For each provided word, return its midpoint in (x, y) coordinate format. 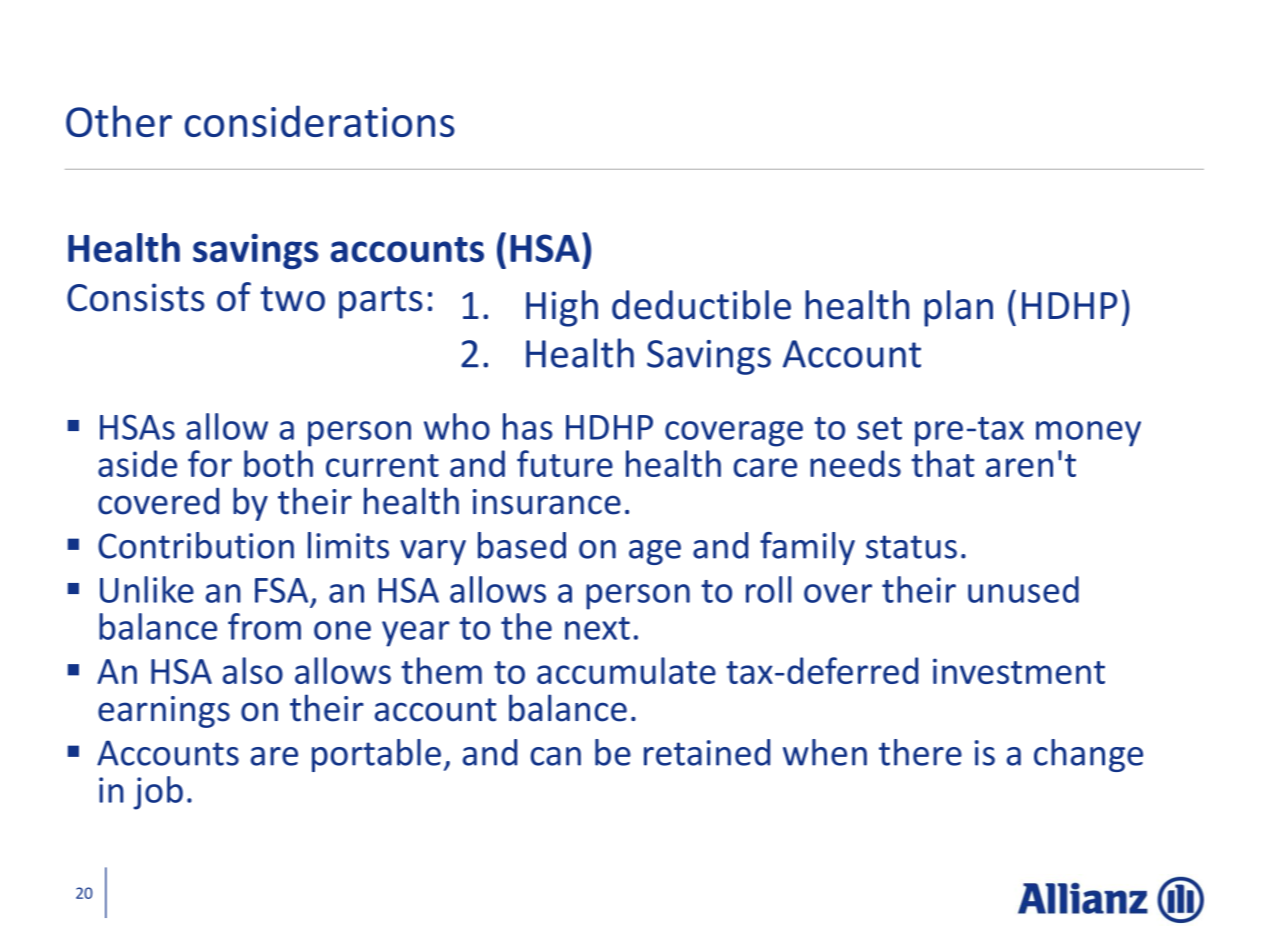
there (920, 752)
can (555, 756)
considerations (320, 121)
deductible (701, 305)
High (562, 308)
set (879, 428)
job (158, 793)
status (911, 547)
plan (958, 308)
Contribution (196, 545)
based (522, 545)
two (292, 299)
